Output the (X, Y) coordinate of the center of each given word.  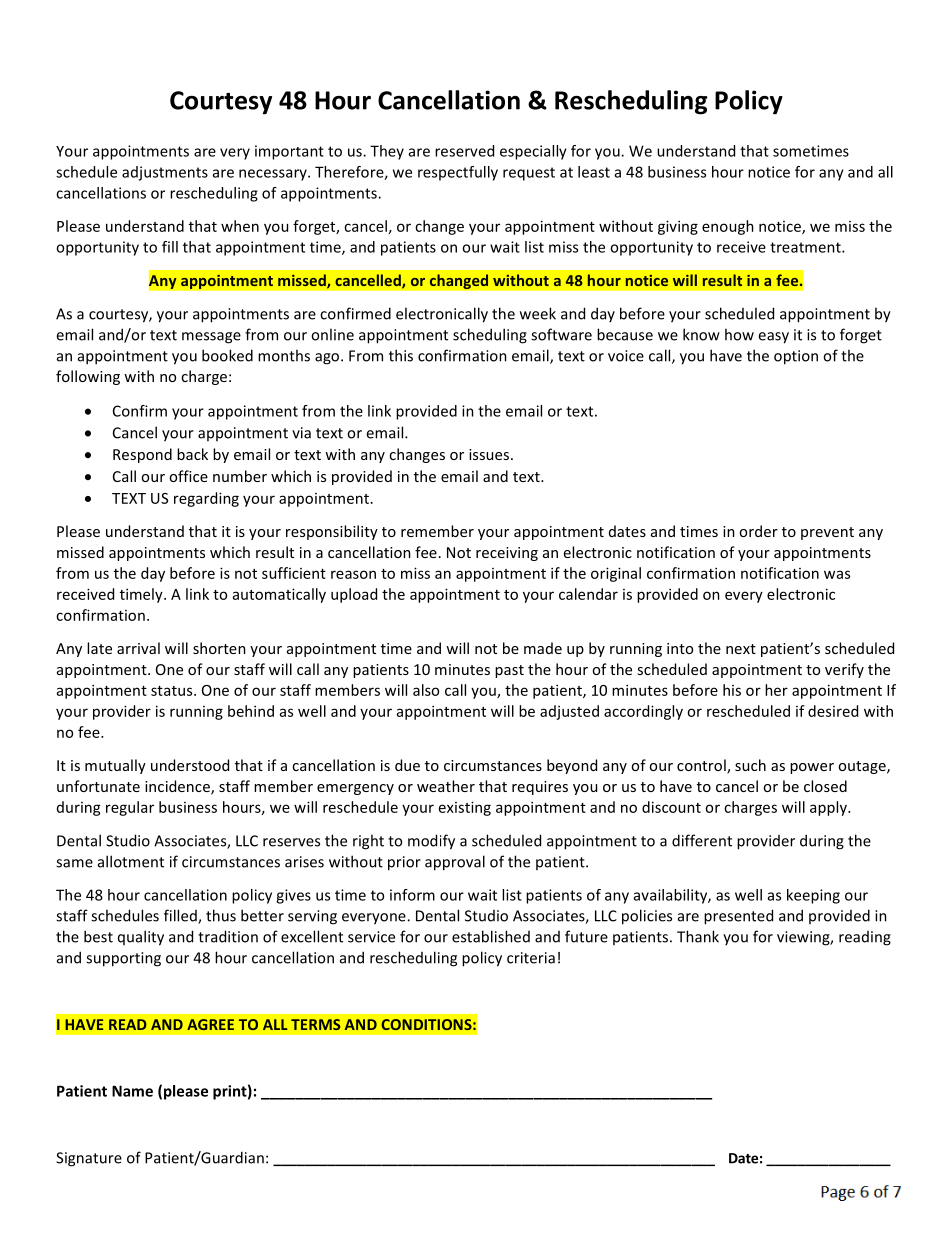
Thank (698, 936)
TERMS (315, 1024)
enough (728, 227)
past (509, 671)
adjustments (165, 173)
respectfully (458, 173)
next (741, 649)
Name (132, 1091)
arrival (138, 648)
